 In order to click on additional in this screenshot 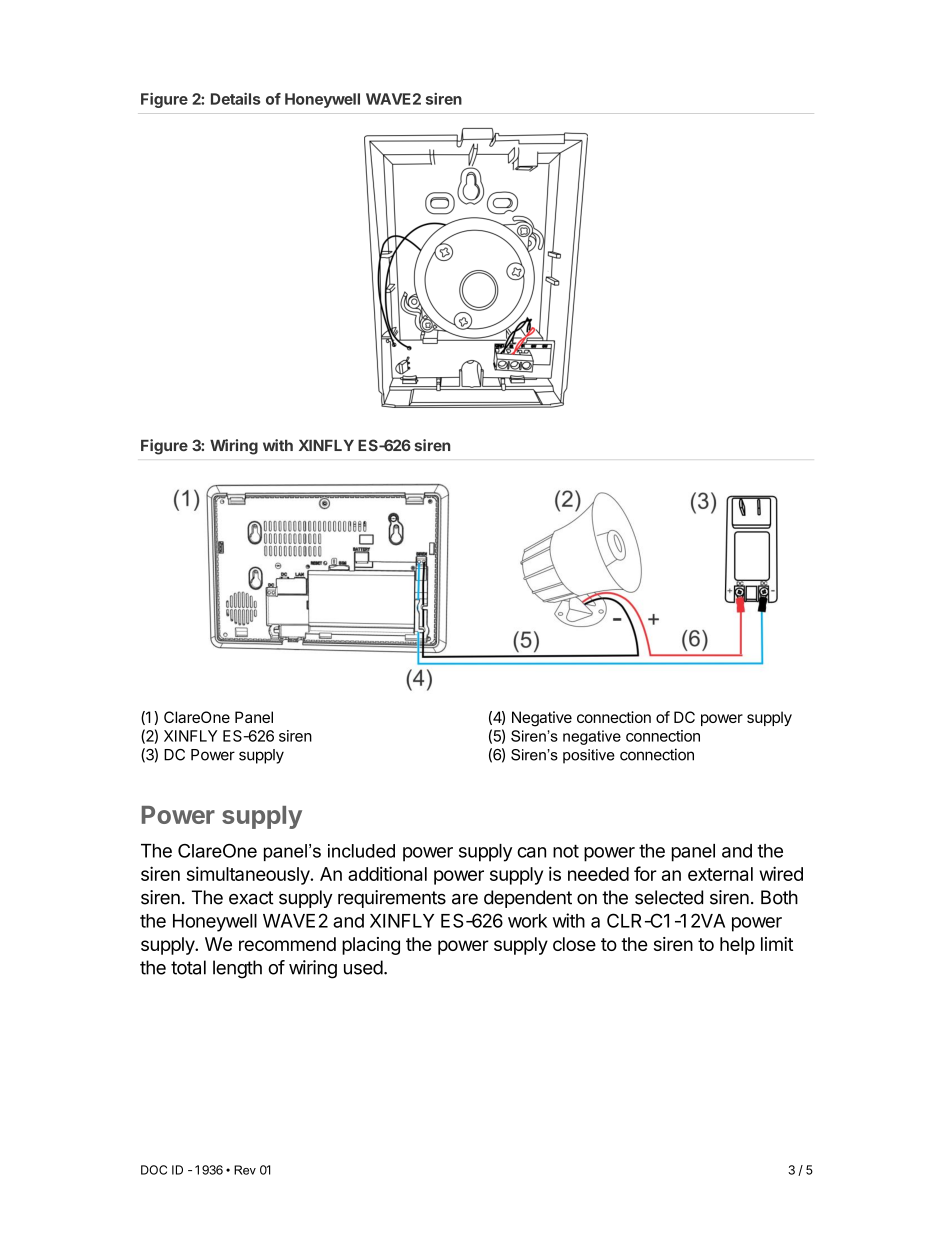, I will do `click(387, 873)`.
